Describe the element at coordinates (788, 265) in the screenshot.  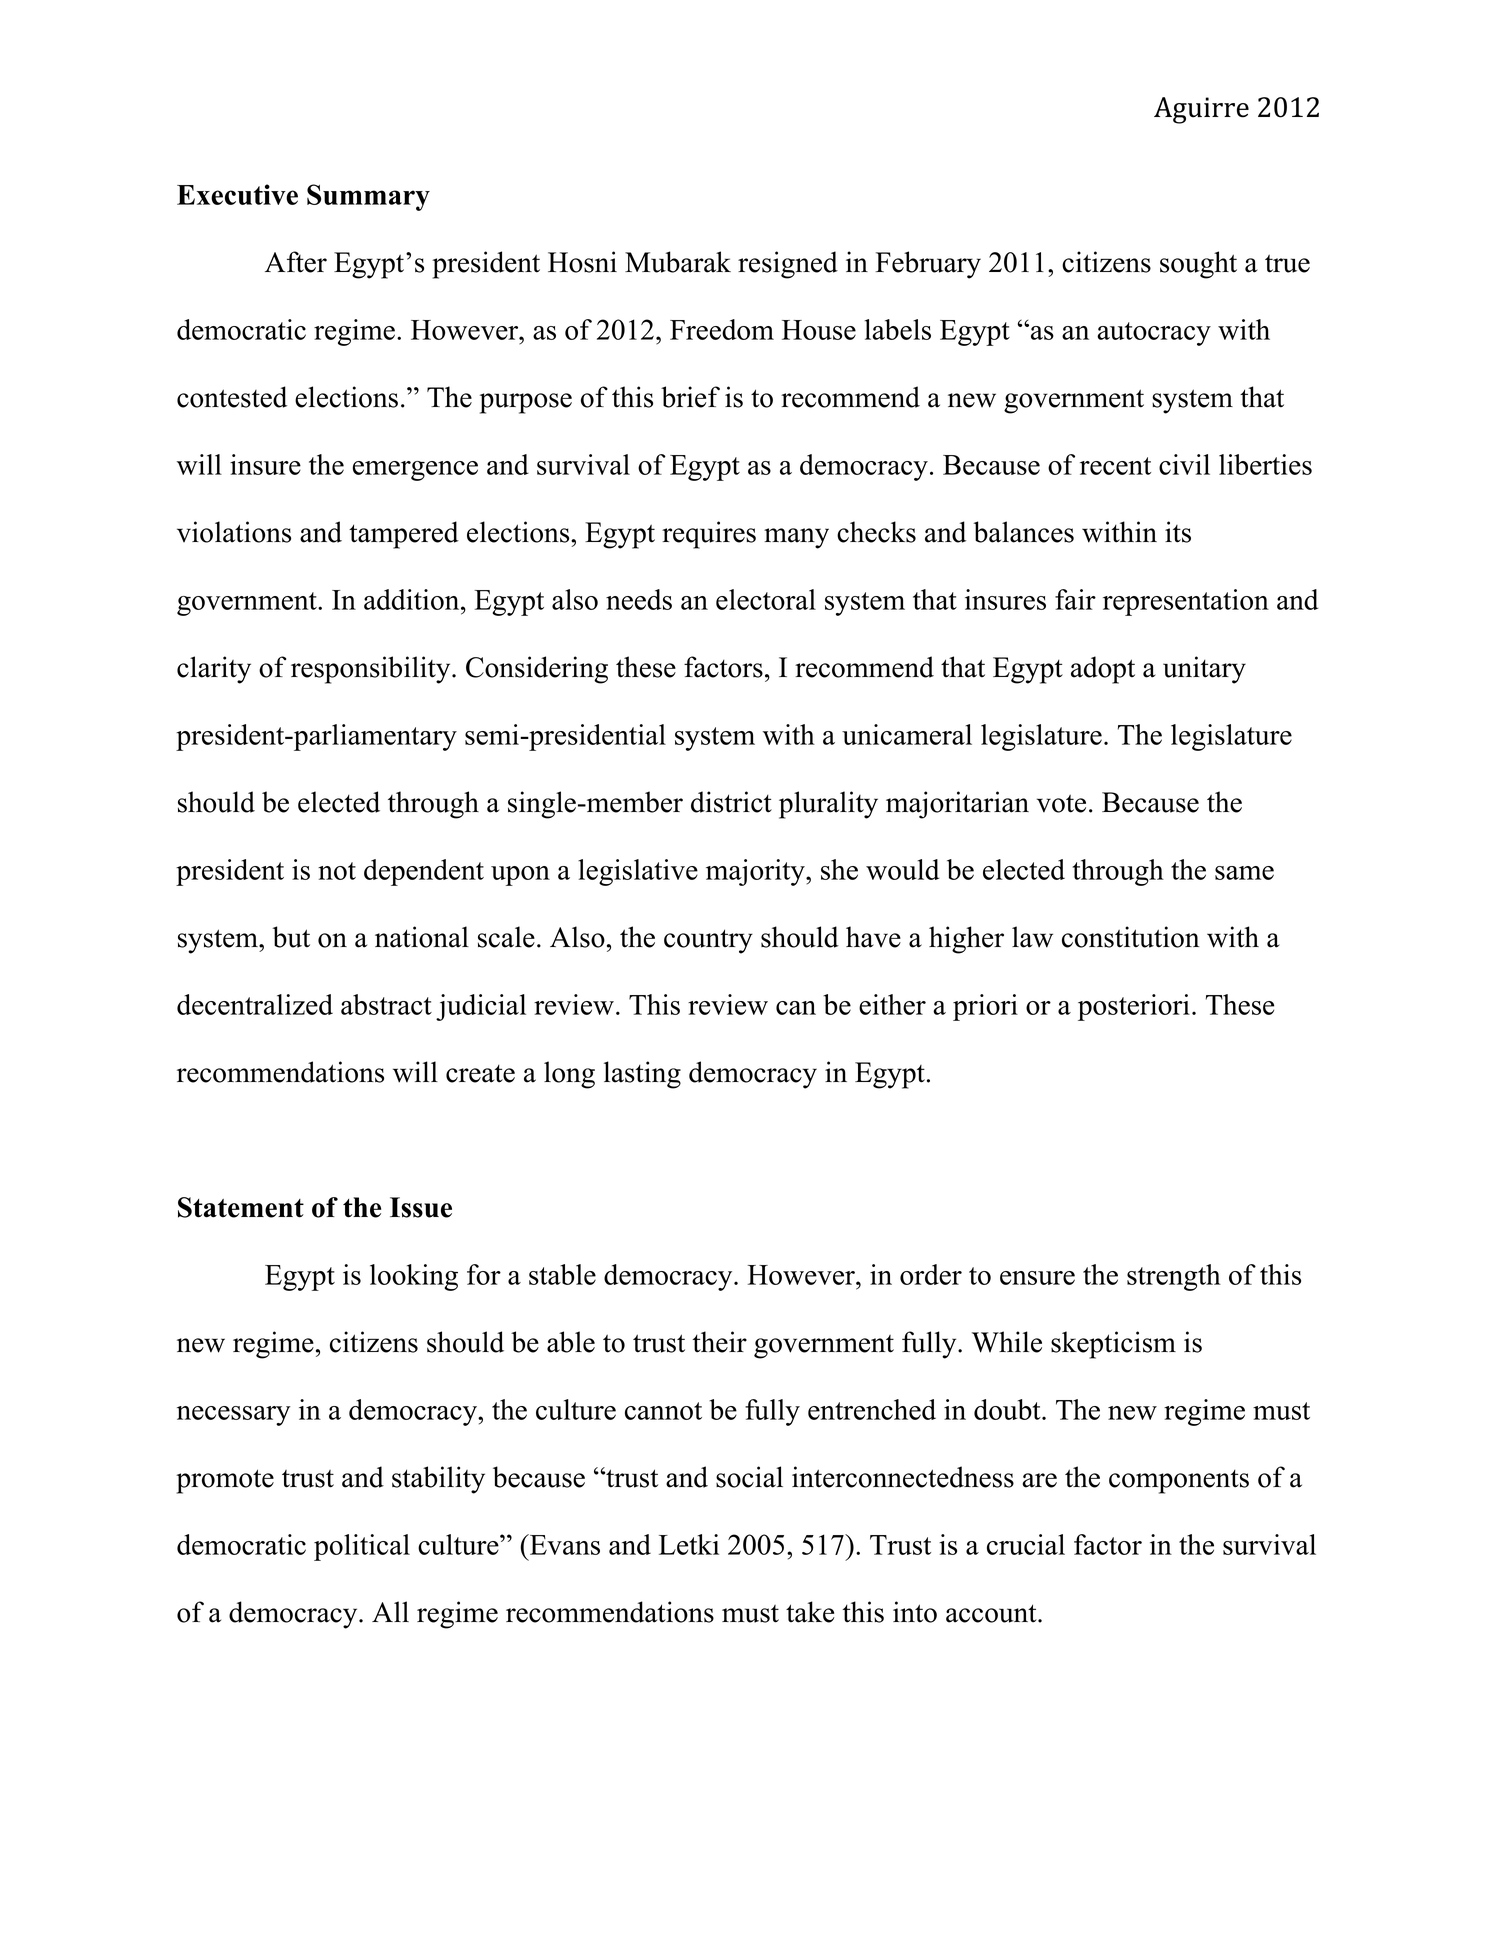
I see `resigned` at that location.
